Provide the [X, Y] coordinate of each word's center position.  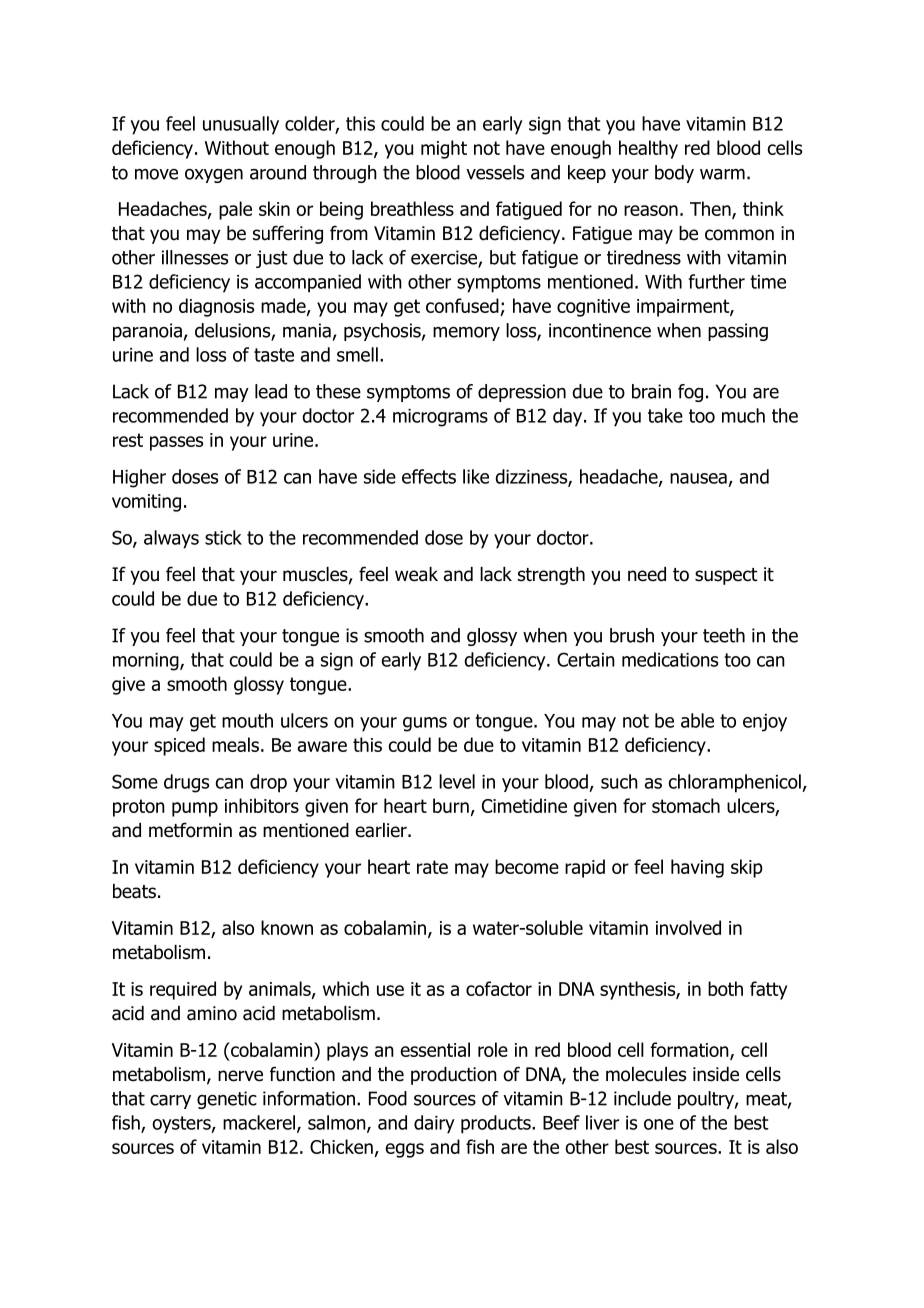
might [444, 149]
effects [429, 476]
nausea [698, 478]
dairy [434, 1124]
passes [176, 443]
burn [451, 805]
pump [195, 809]
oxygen [214, 176]
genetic [227, 1100]
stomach [686, 805]
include [642, 1098]
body [674, 174]
